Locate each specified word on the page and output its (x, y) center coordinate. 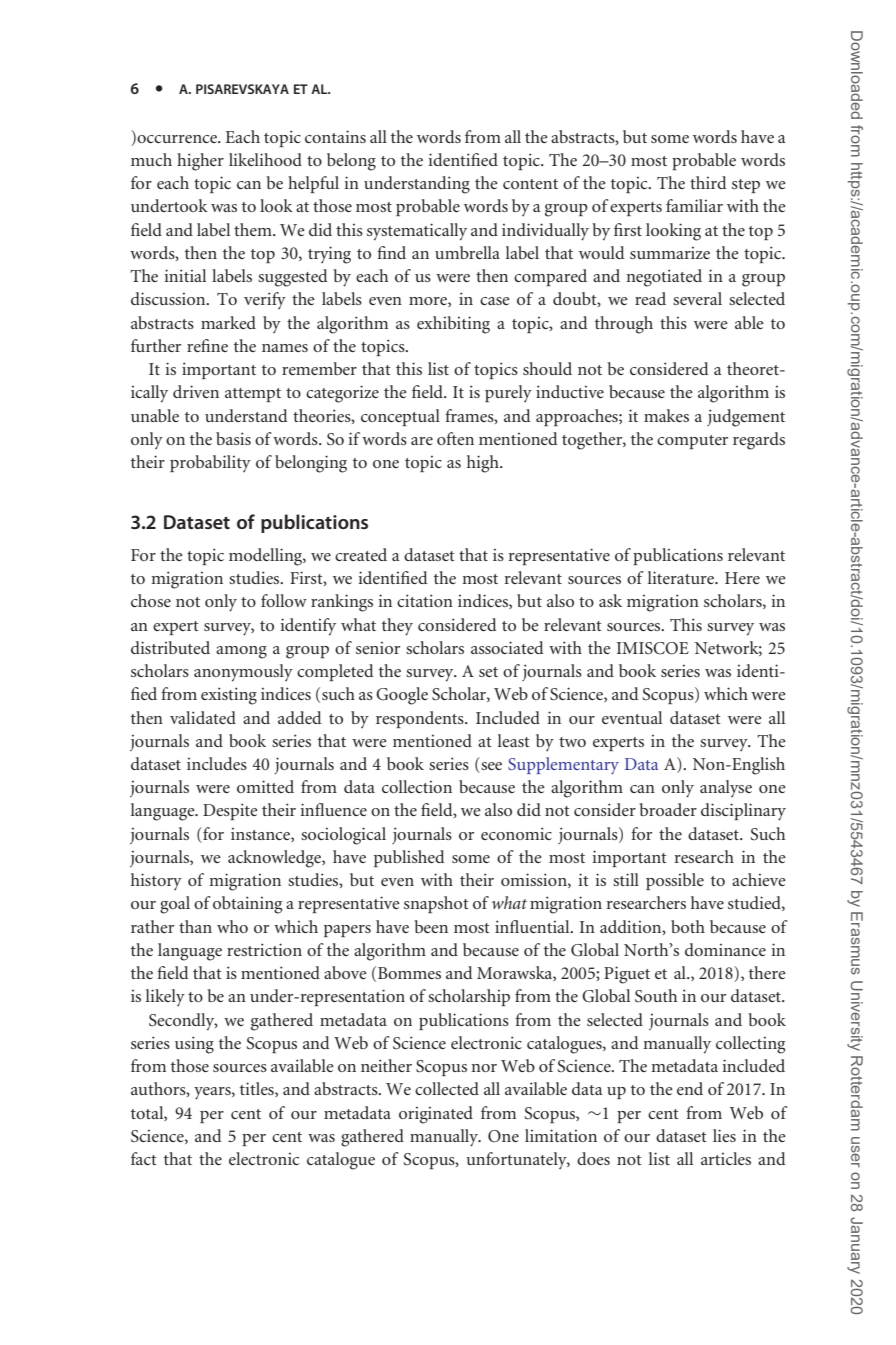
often (455, 438)
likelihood (265, 159)
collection (417, 786)
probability (210, 463)
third (708, 182)
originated (436, 1115)
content (530, 184)
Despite (230, 811)
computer (692, 442)
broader (668, 809)
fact (144, 1158)
